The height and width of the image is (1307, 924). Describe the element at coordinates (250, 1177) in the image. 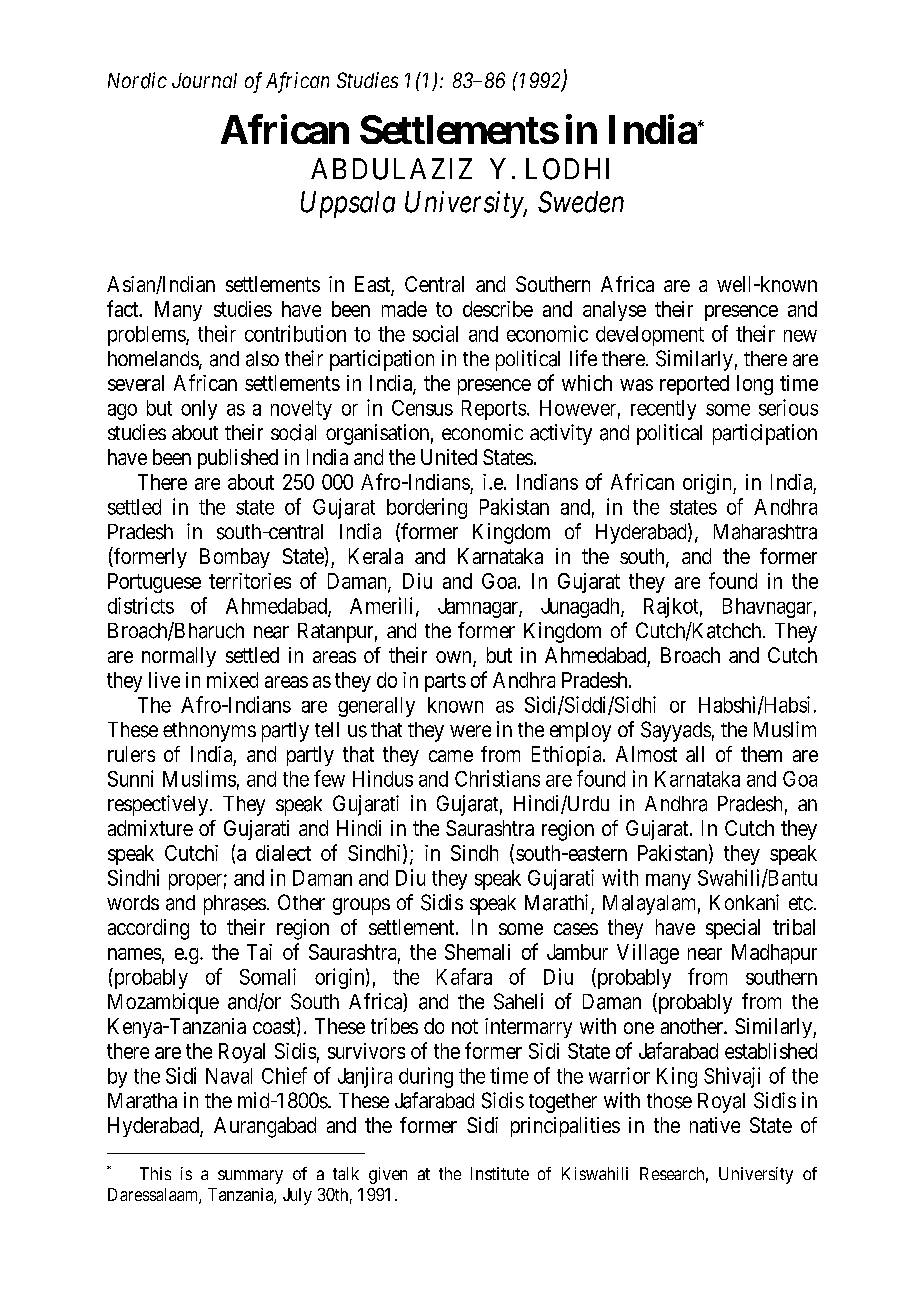

I see `summary` at that location.
